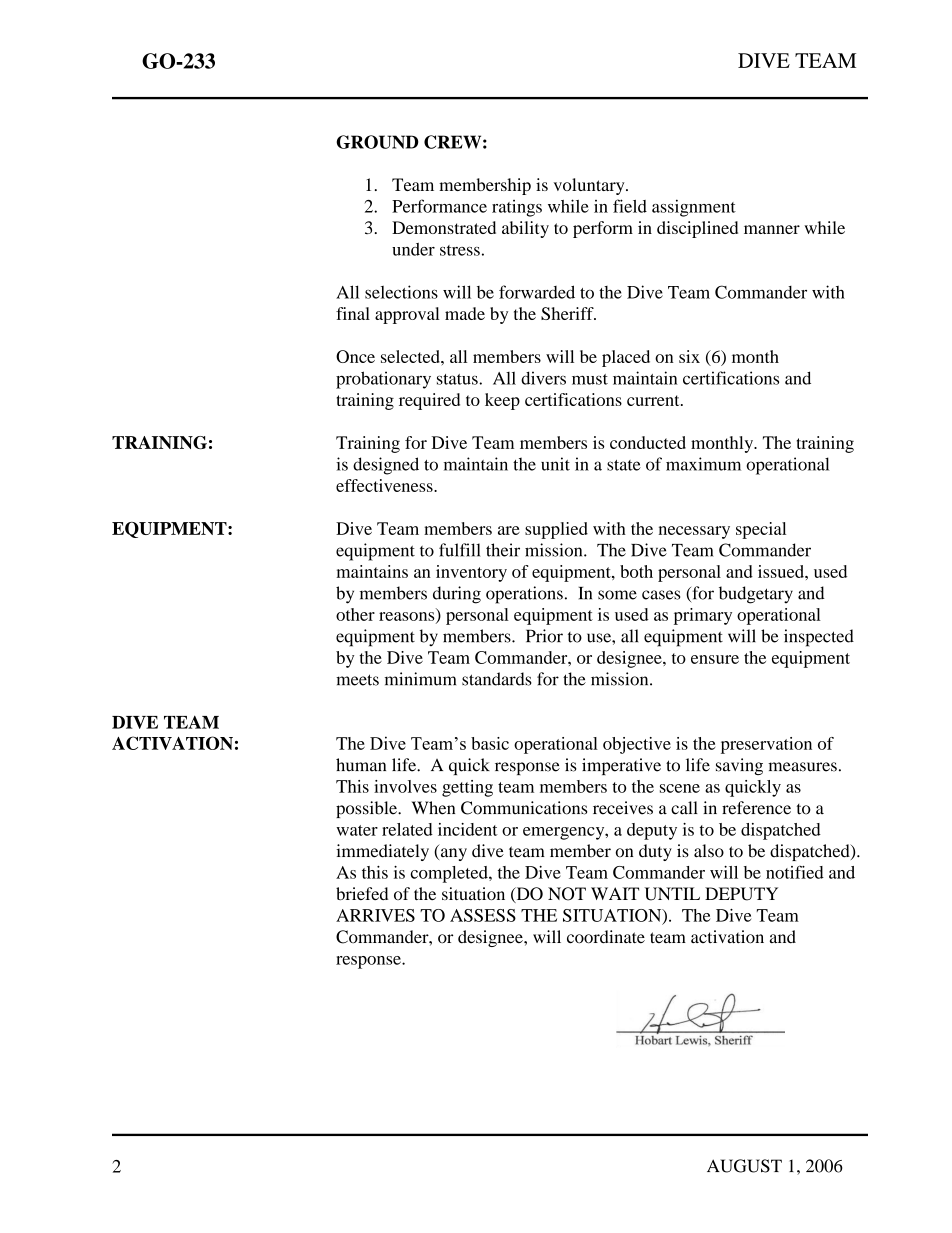  I want to click on ARRIVES, so click(375, 915).
